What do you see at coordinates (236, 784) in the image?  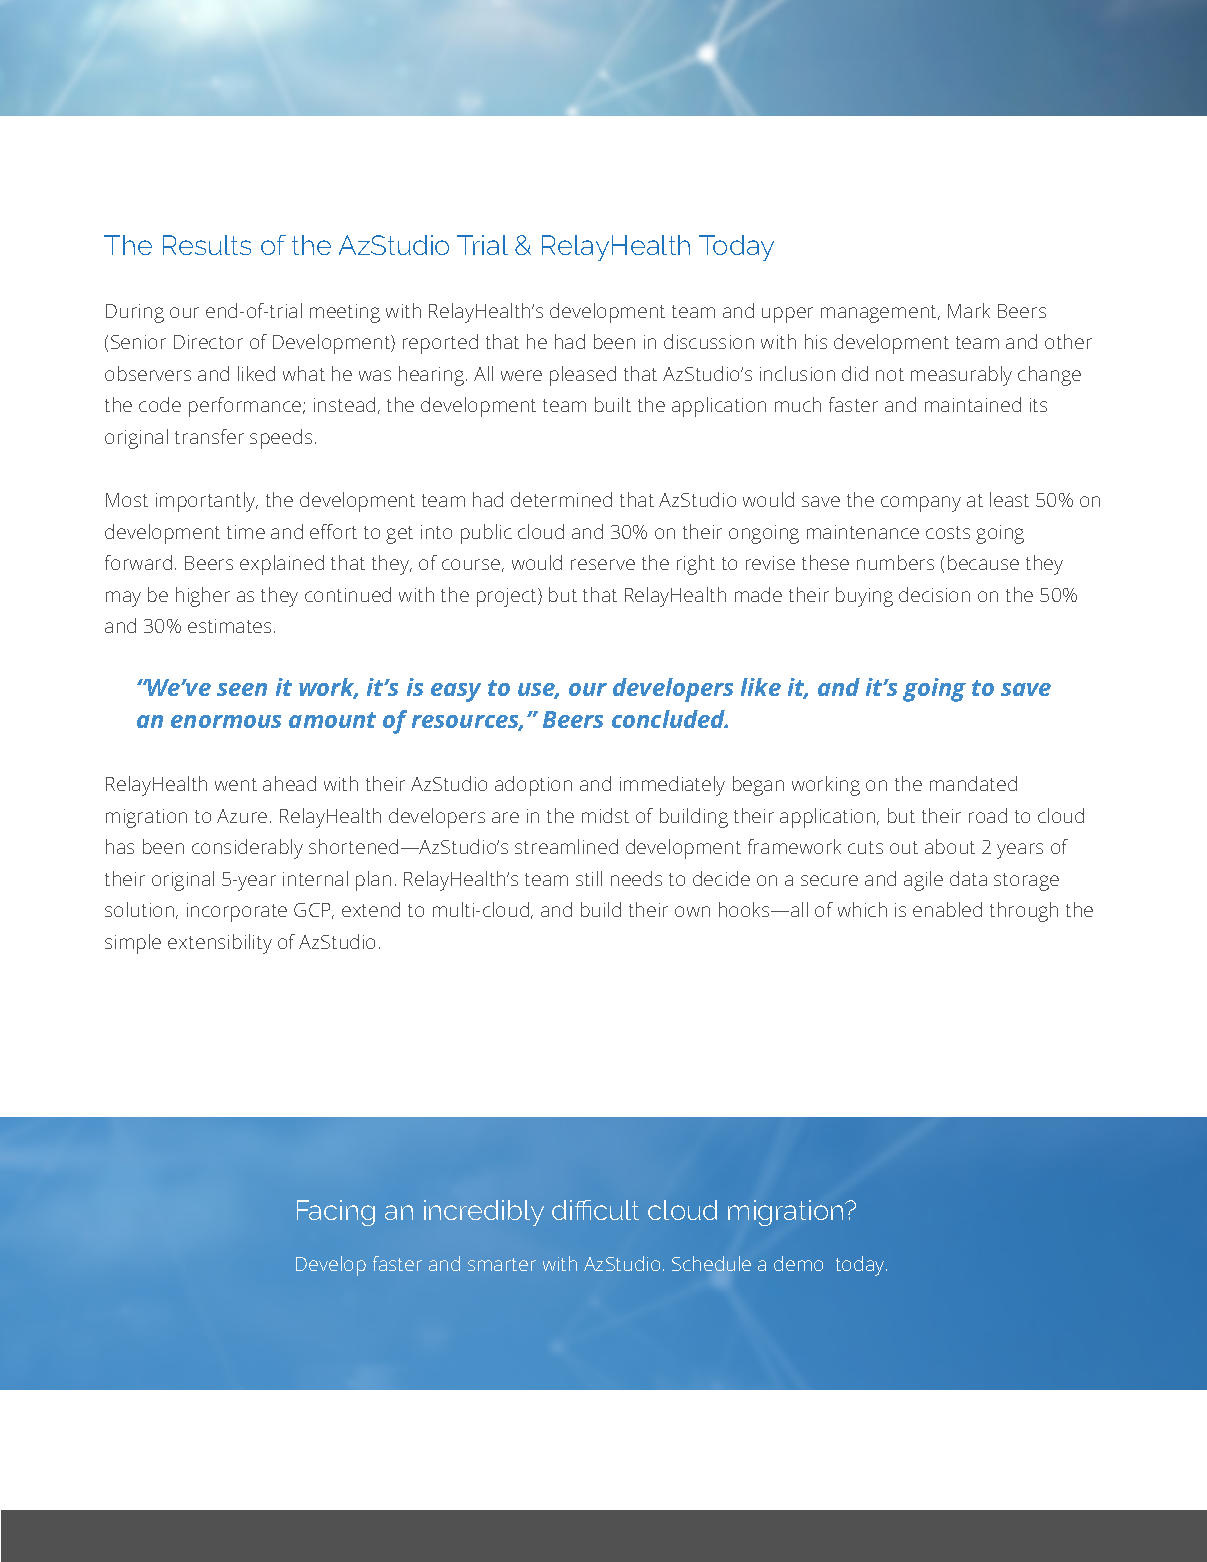 I see `went` at bounding box center [236, 784].
